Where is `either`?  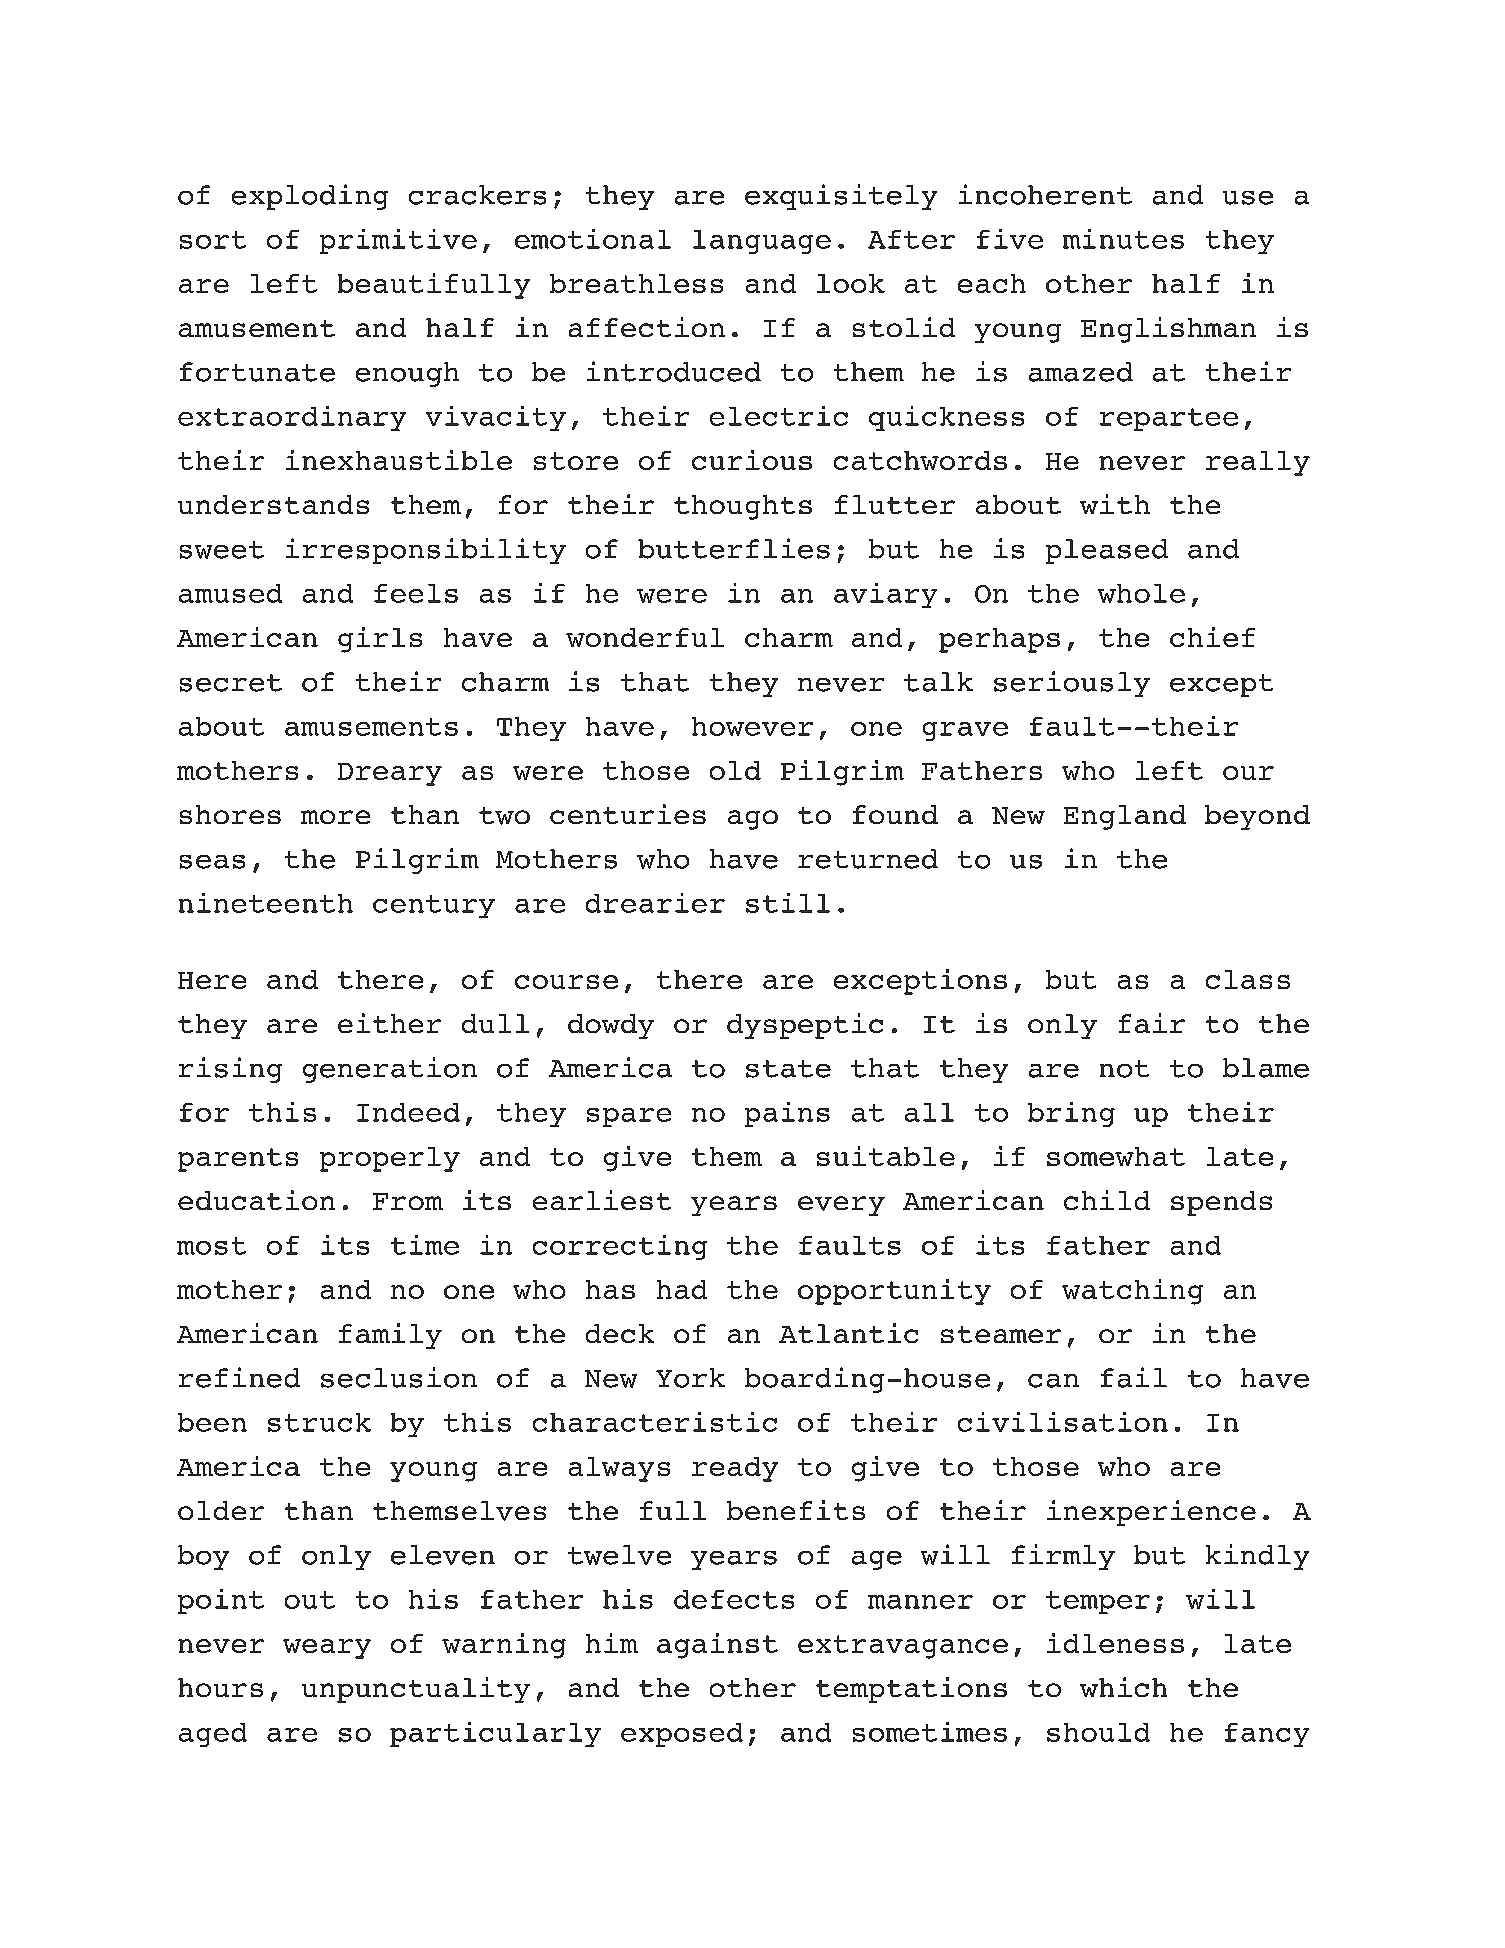 either is located at coordinates (389, 1023).
